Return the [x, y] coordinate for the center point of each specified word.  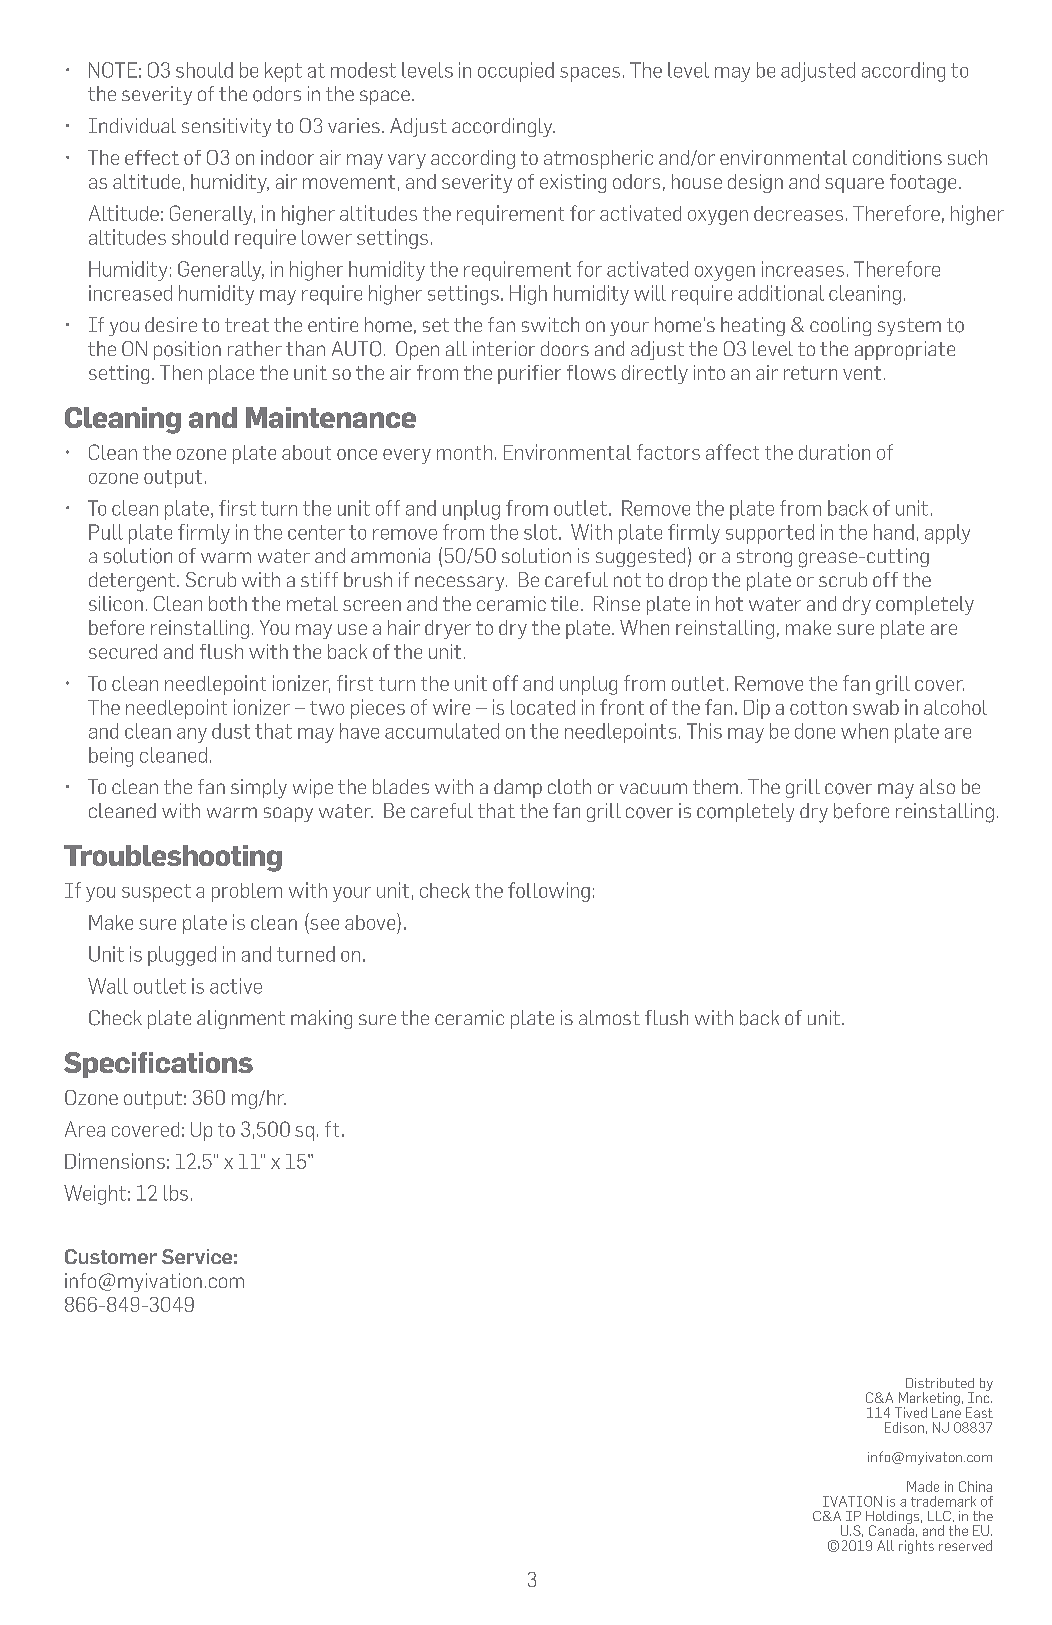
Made [923, 1486]
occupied [516, 72]
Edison [904, 1427]
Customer [111, 1256]
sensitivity [226, 127]
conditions [897, 157]
